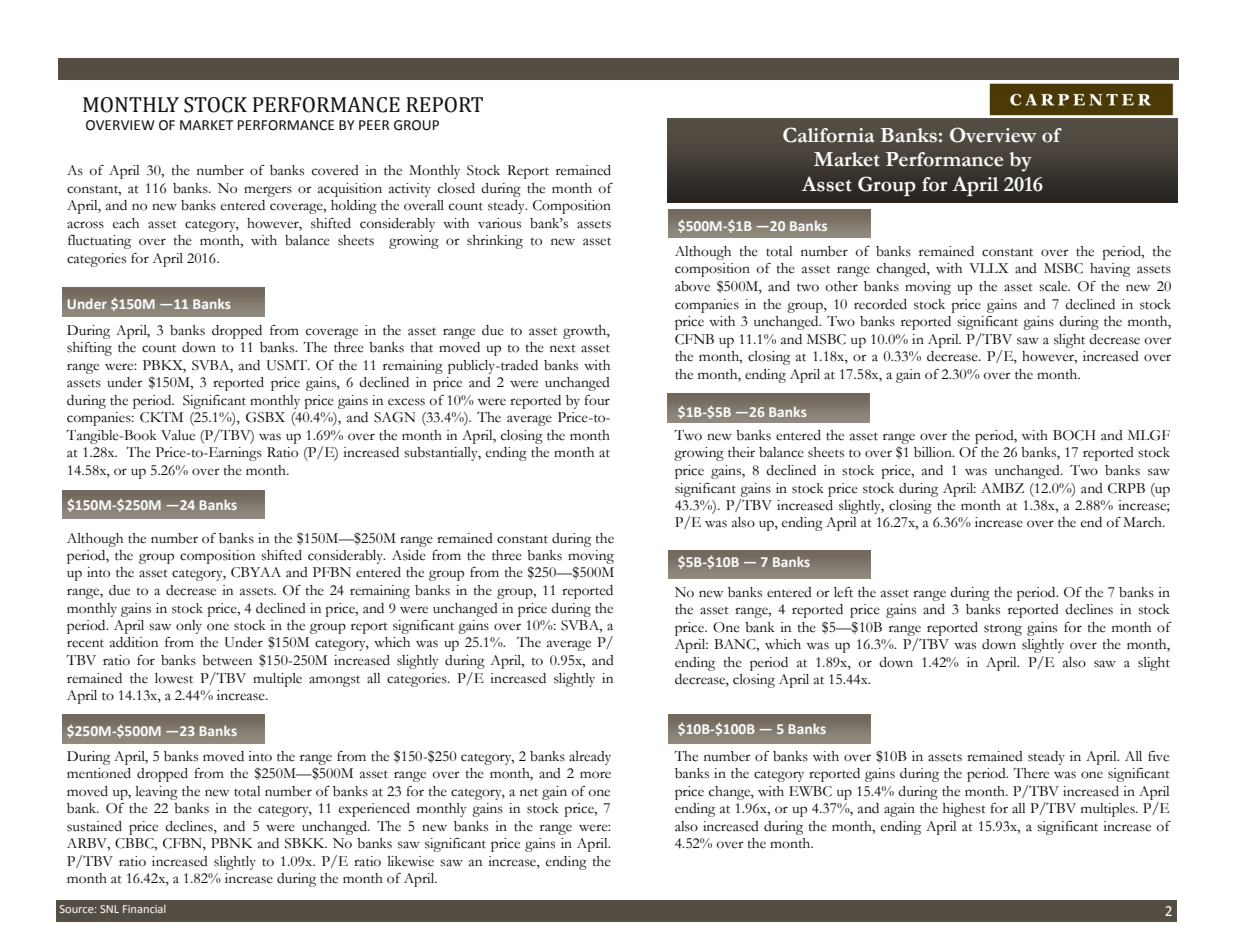  I want to click on likewise, so click(411, 861).
